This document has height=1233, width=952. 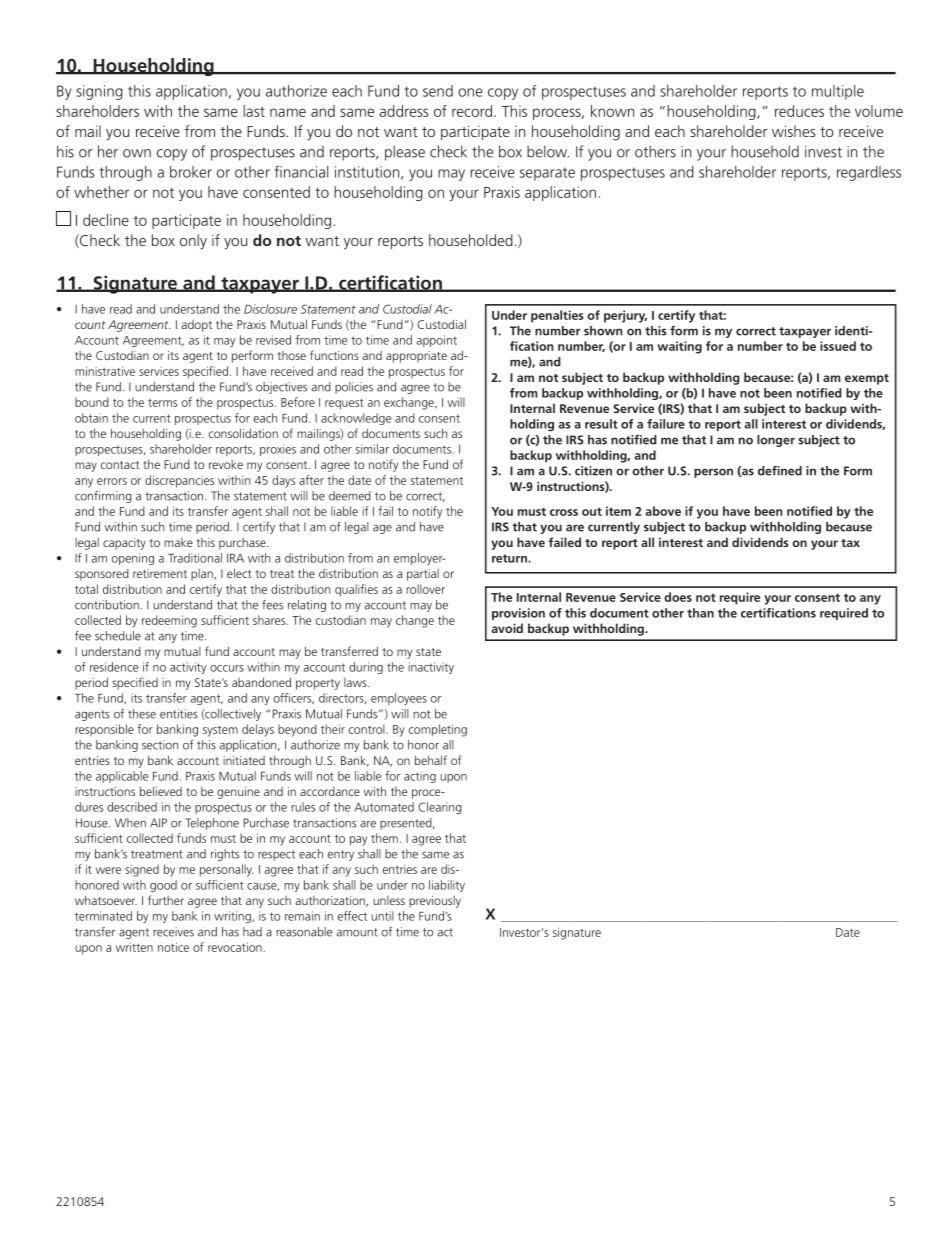 What do you see at coordinates (472, 111) in the document?
I see `record` at bounding box center [472, 111].
